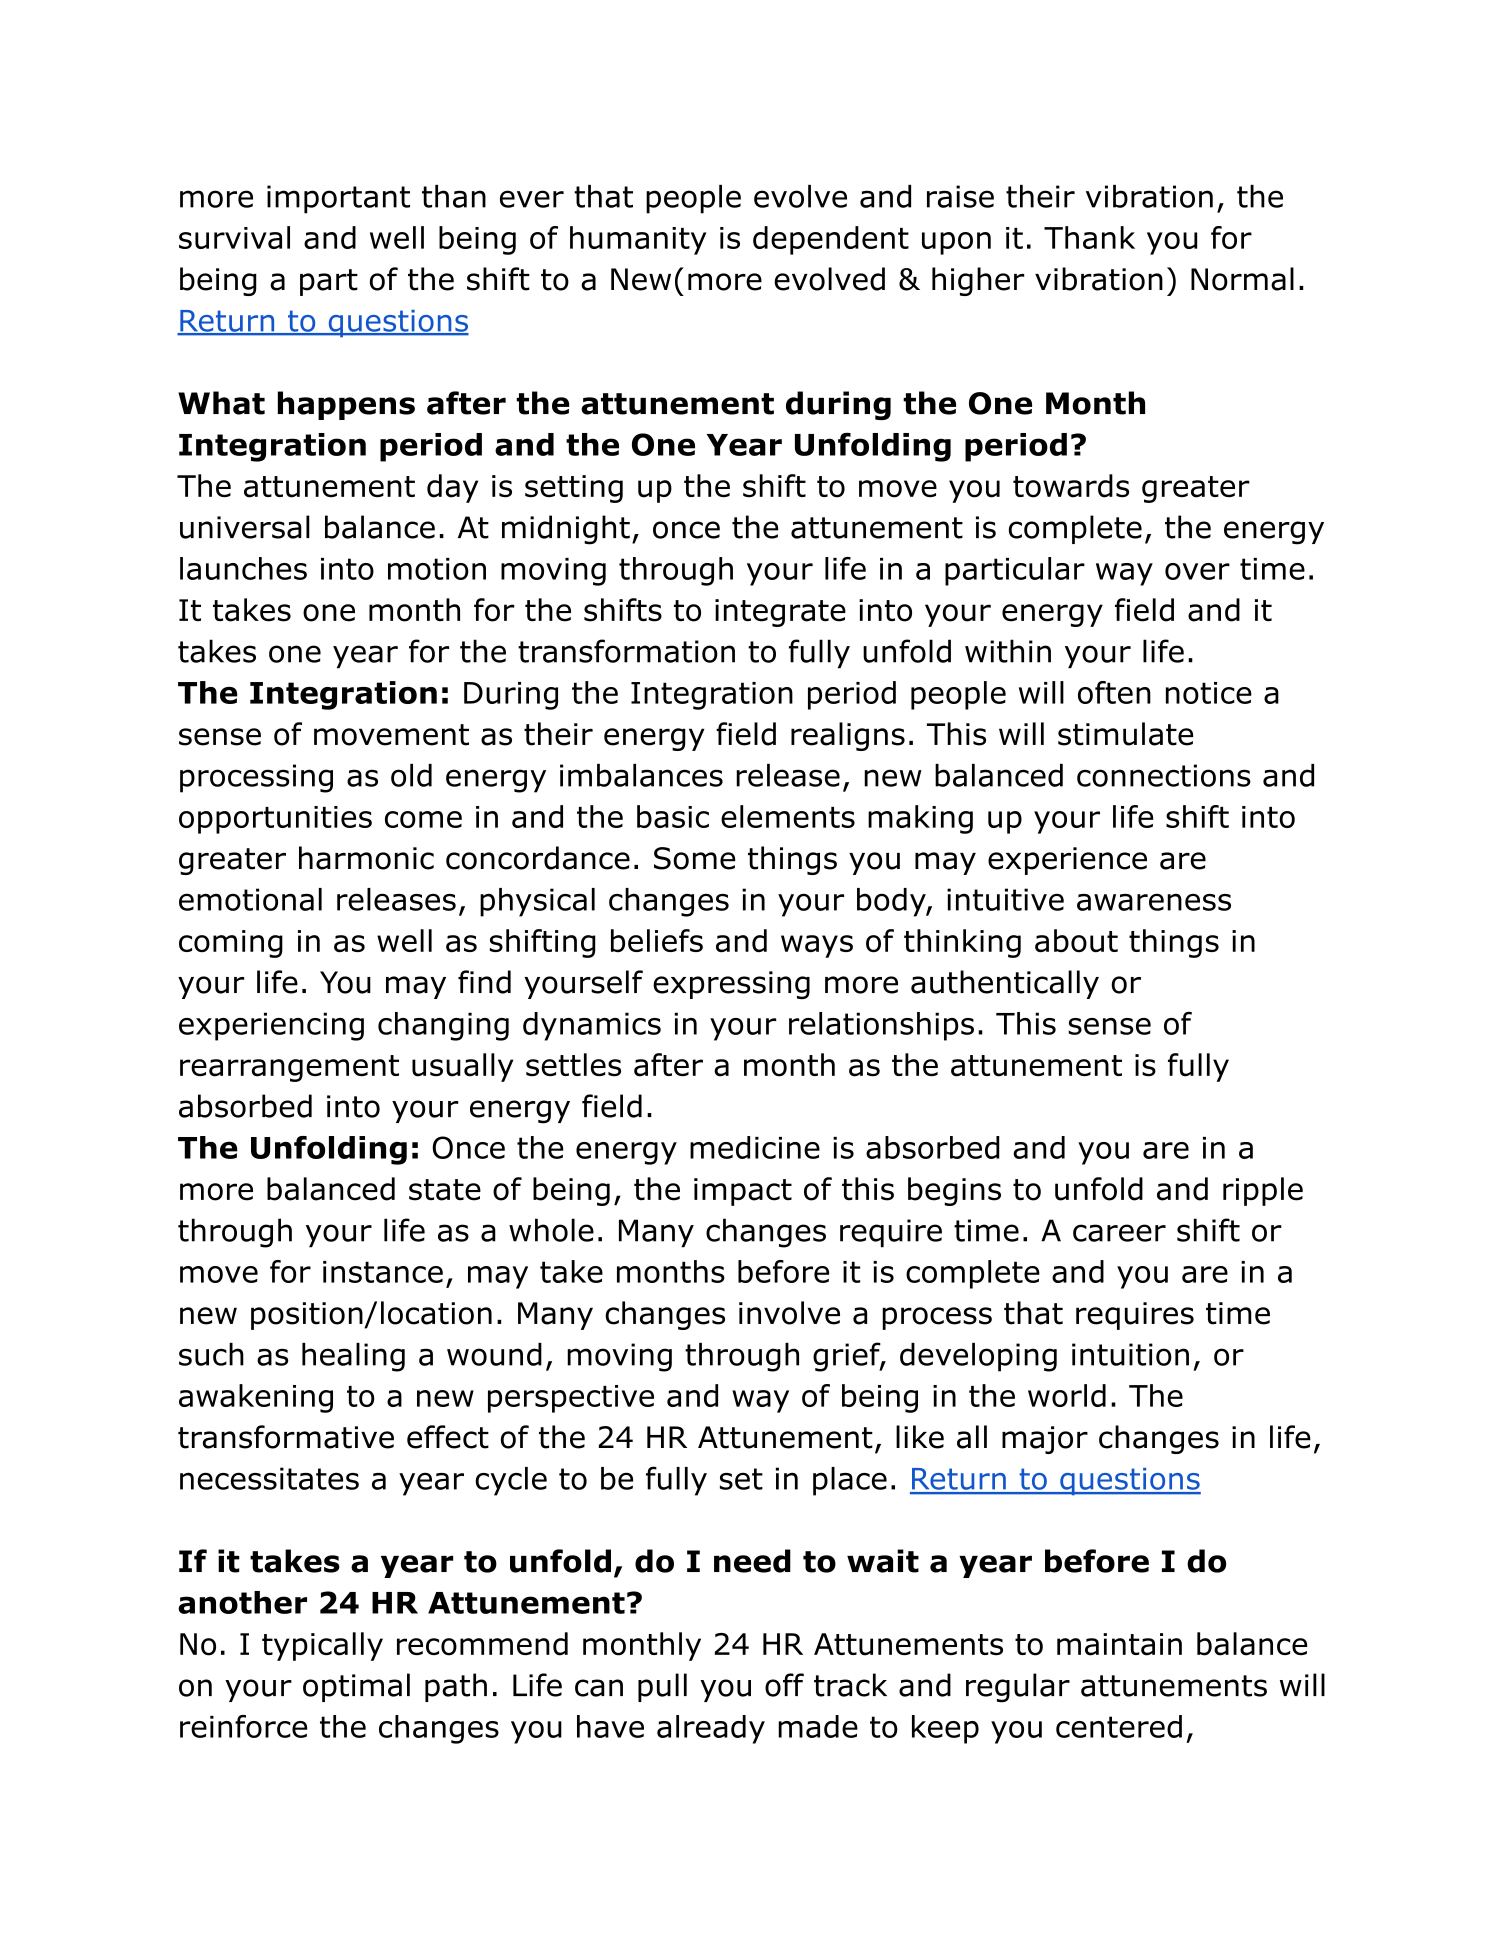 This document has width=1509, height=1953. What do you see at coordinates (1076, 941) in the document?
I see `about` at bounding box center [1076, 941].
